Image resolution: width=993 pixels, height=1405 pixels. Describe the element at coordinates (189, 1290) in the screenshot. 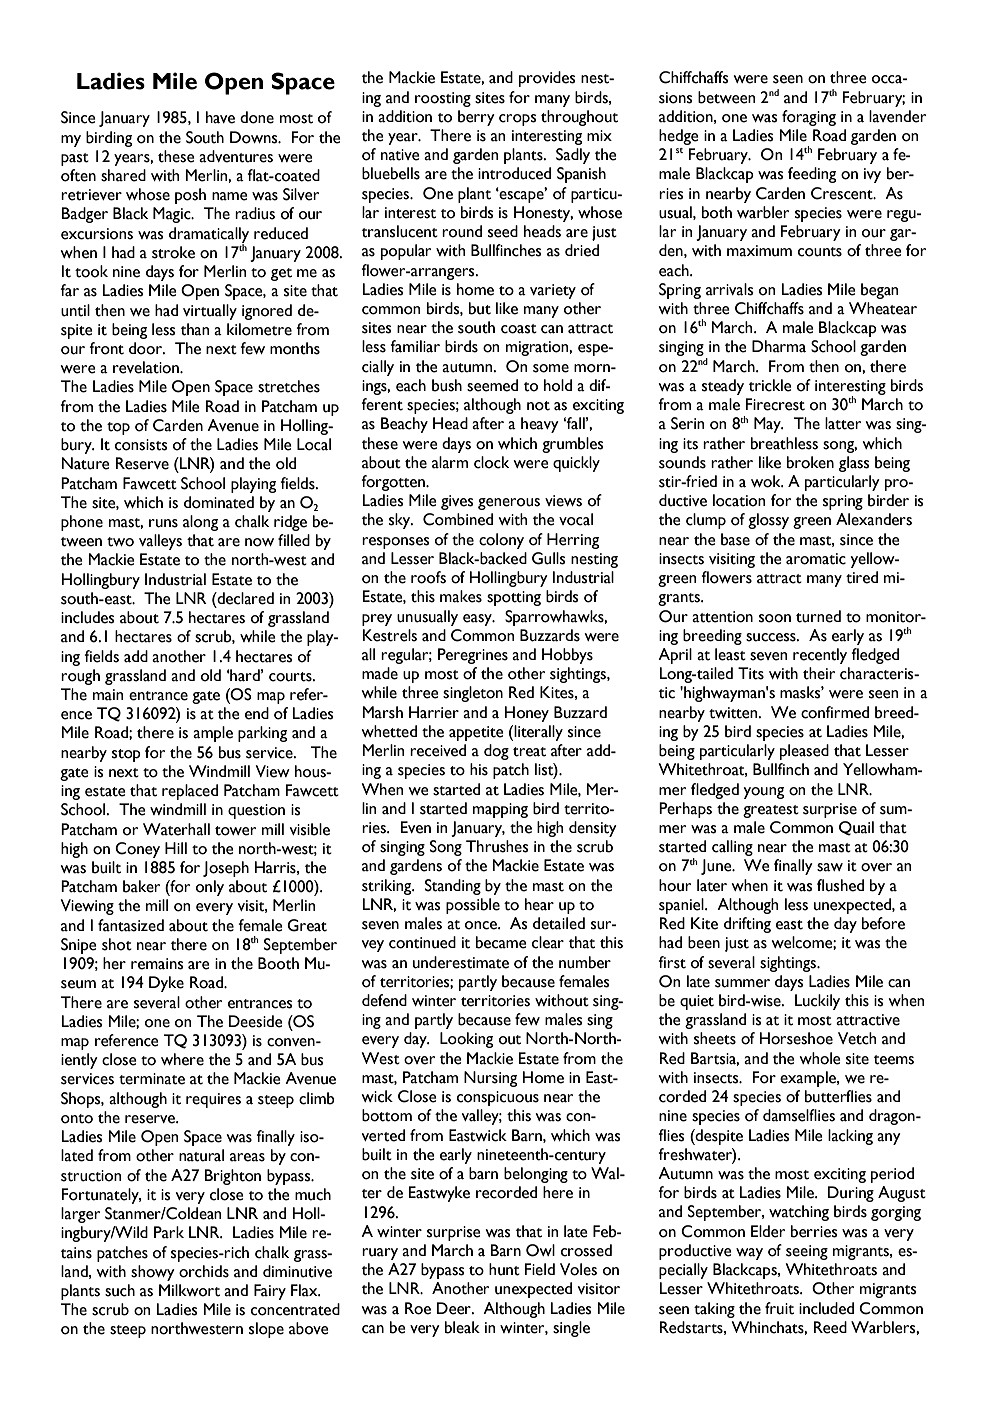

I see `Milkwort` at that location.
